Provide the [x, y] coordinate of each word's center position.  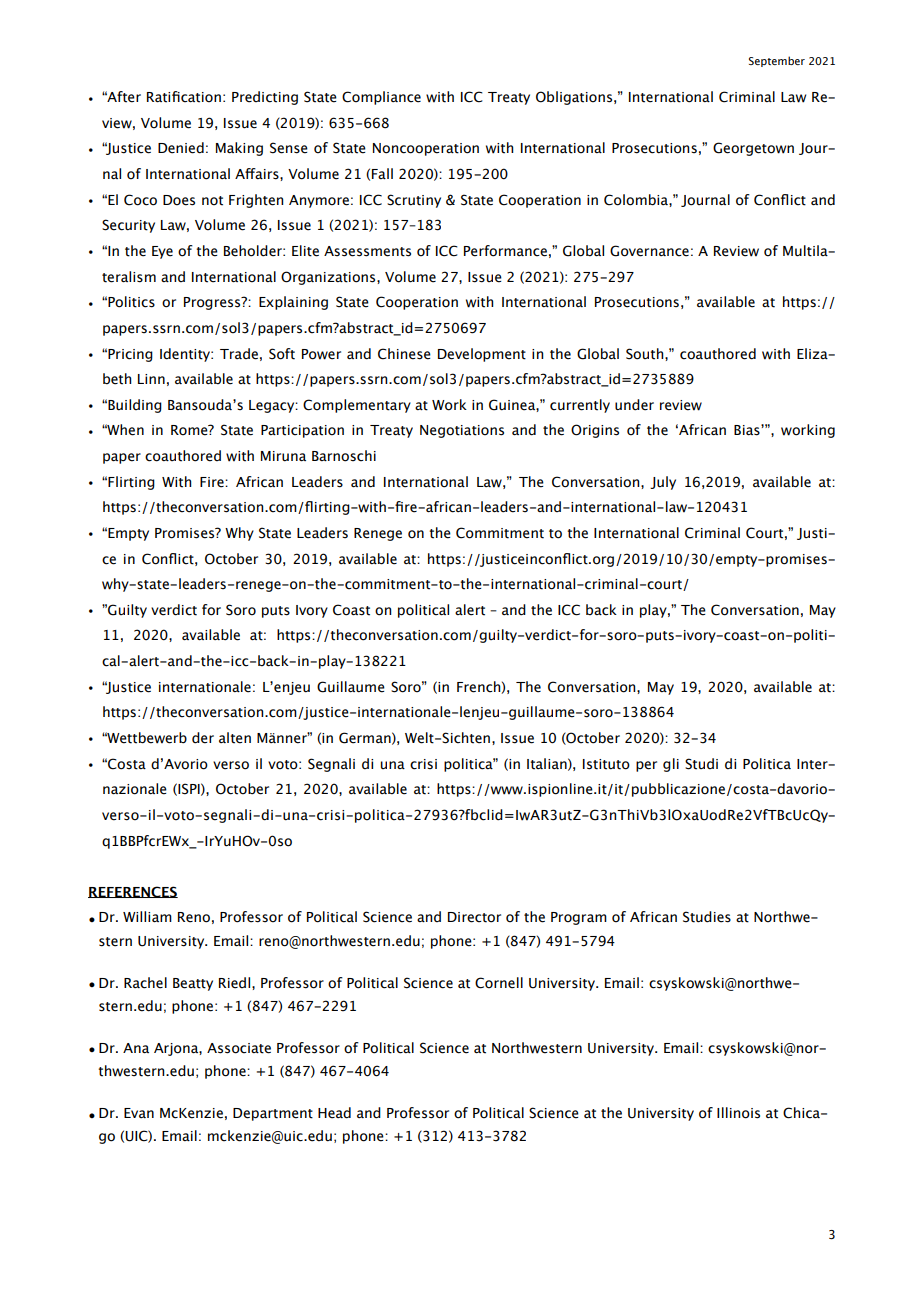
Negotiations [462, 431]
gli [671, 765]
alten [235, 738]
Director [474, 917]
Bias [748, 430]
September [777, 61]
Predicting [265, 98]
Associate [239, 1048]
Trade [239, 354]
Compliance [381, 98]
